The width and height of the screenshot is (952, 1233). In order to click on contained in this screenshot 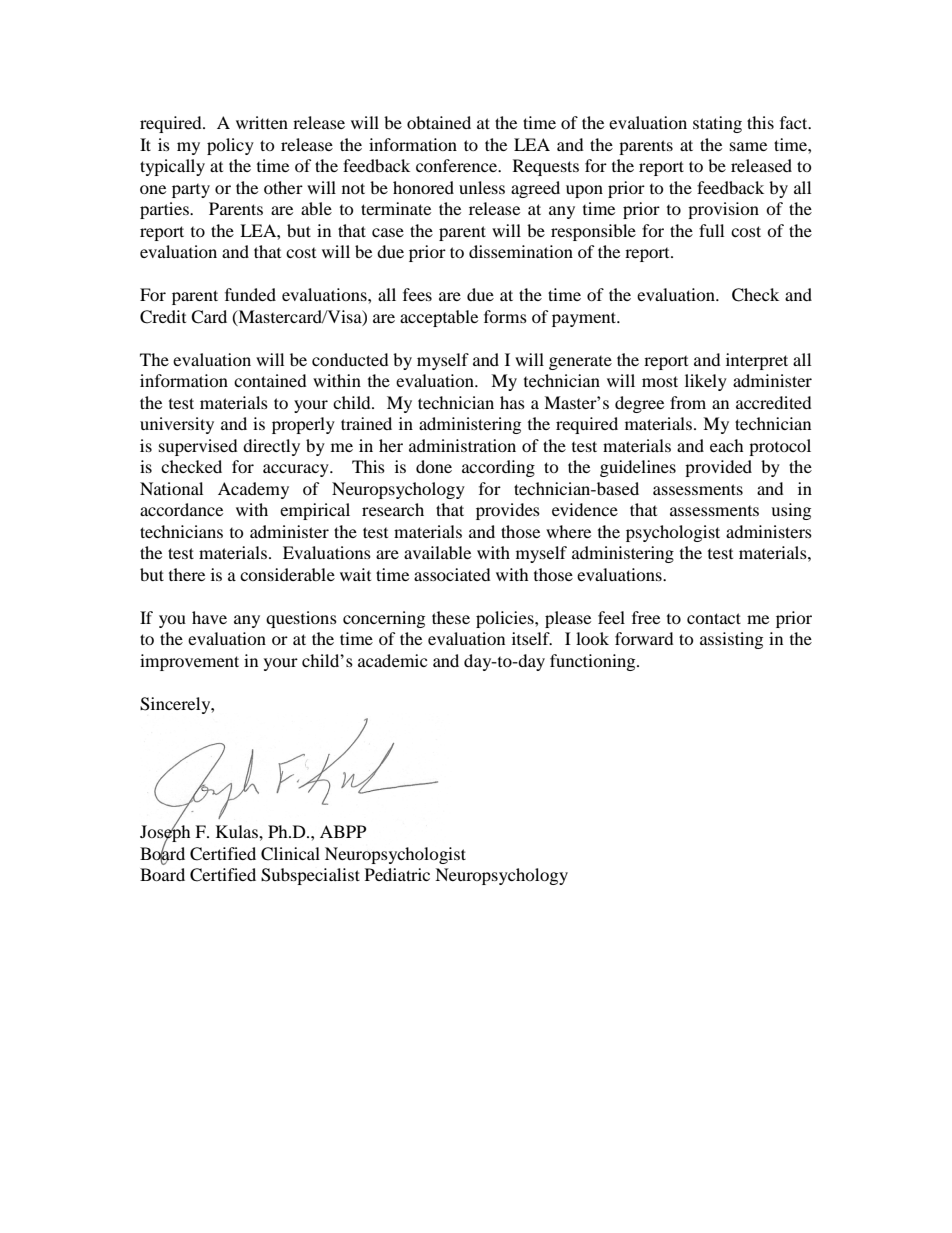, I will do `click(270, 380)`.
